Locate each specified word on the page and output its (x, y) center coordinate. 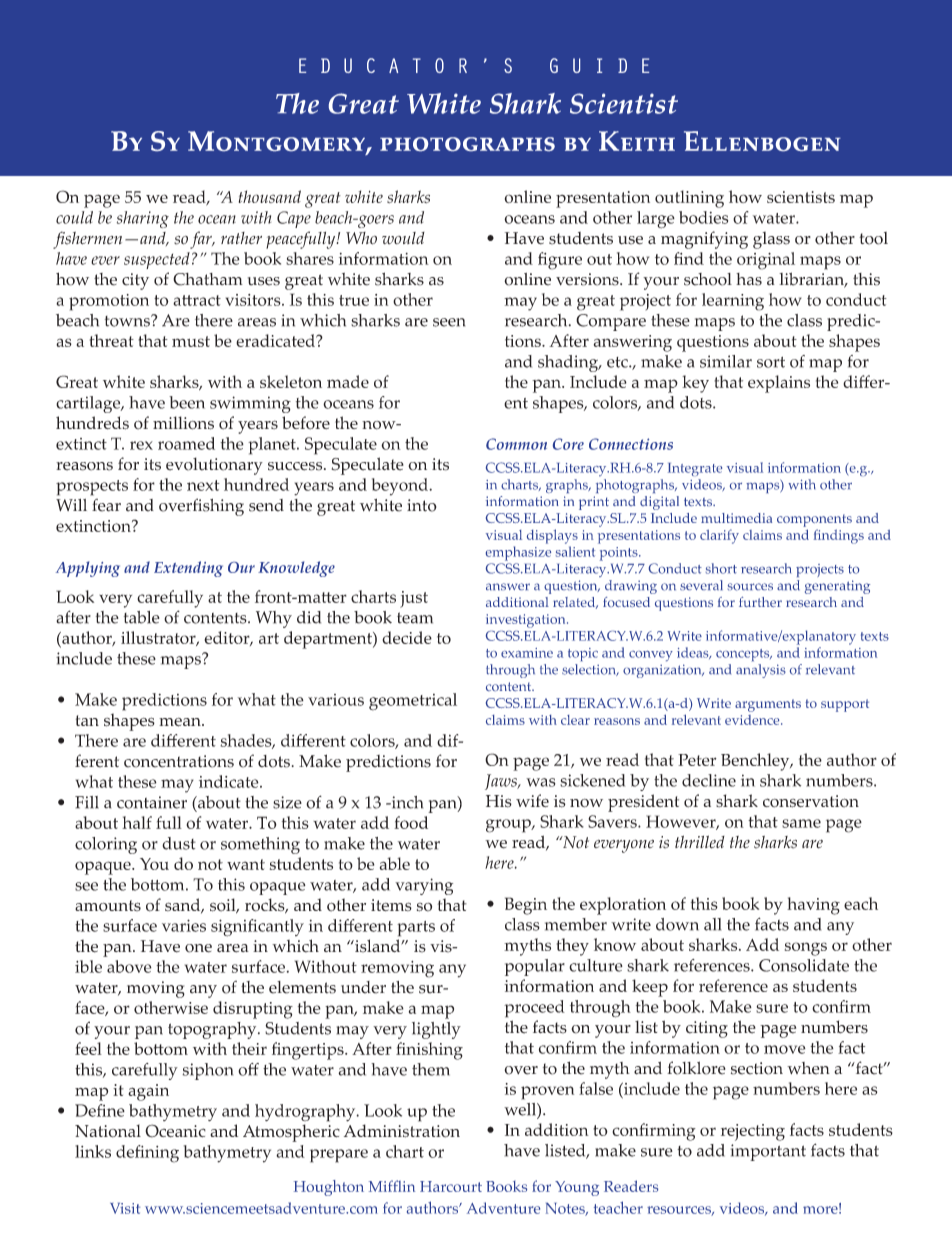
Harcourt (451, 1186)
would (403, 238)
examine (527, 653)
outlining (689, 199)
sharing (143, 219)
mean (181, 722)
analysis (761, 671)
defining (147, 1154)
